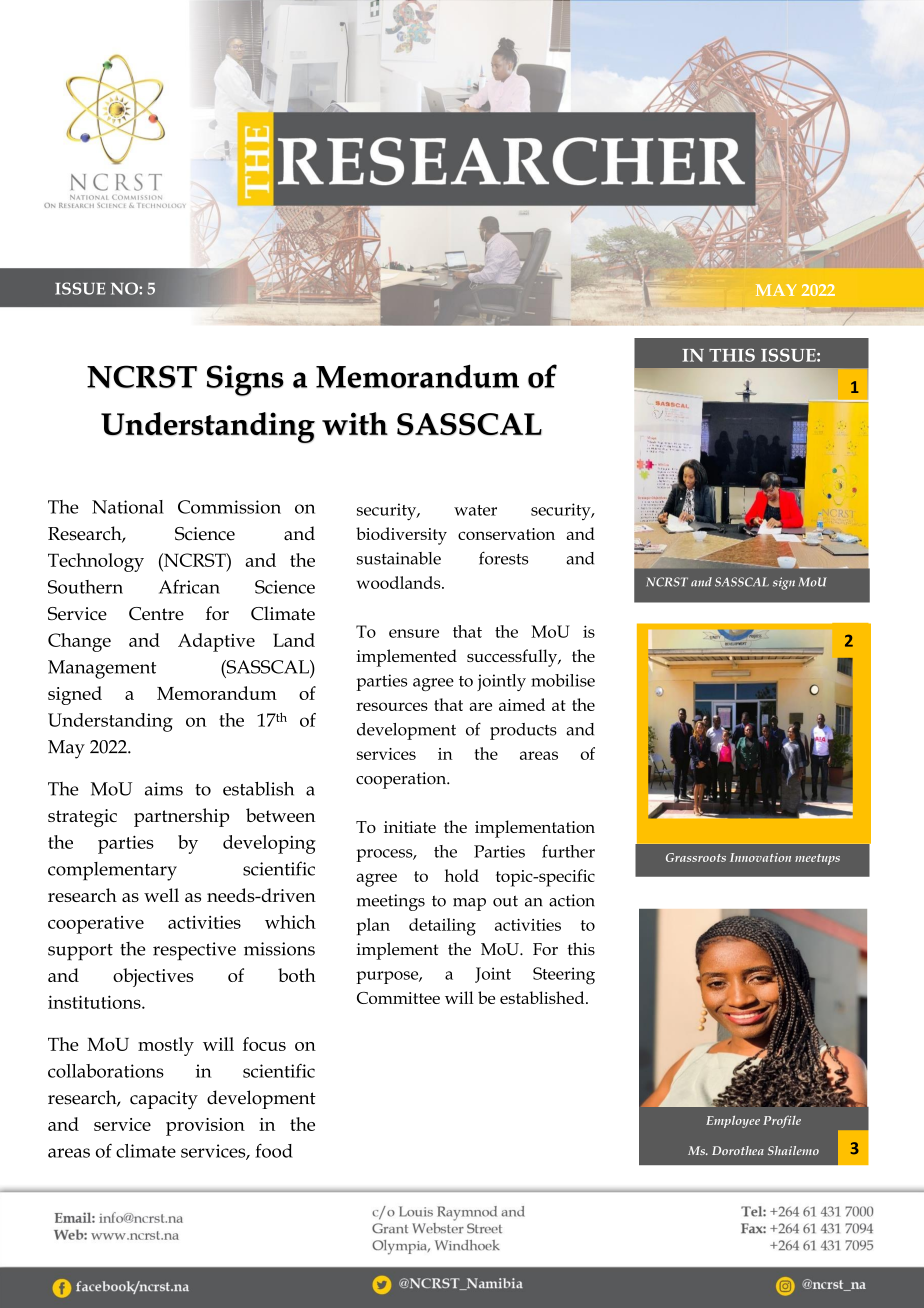 This screenshot has width=924, height=1308. What do you see at coordinates (760, 857) in the screenshot?
I see `Innovation` at bounding box center [760, 857].
